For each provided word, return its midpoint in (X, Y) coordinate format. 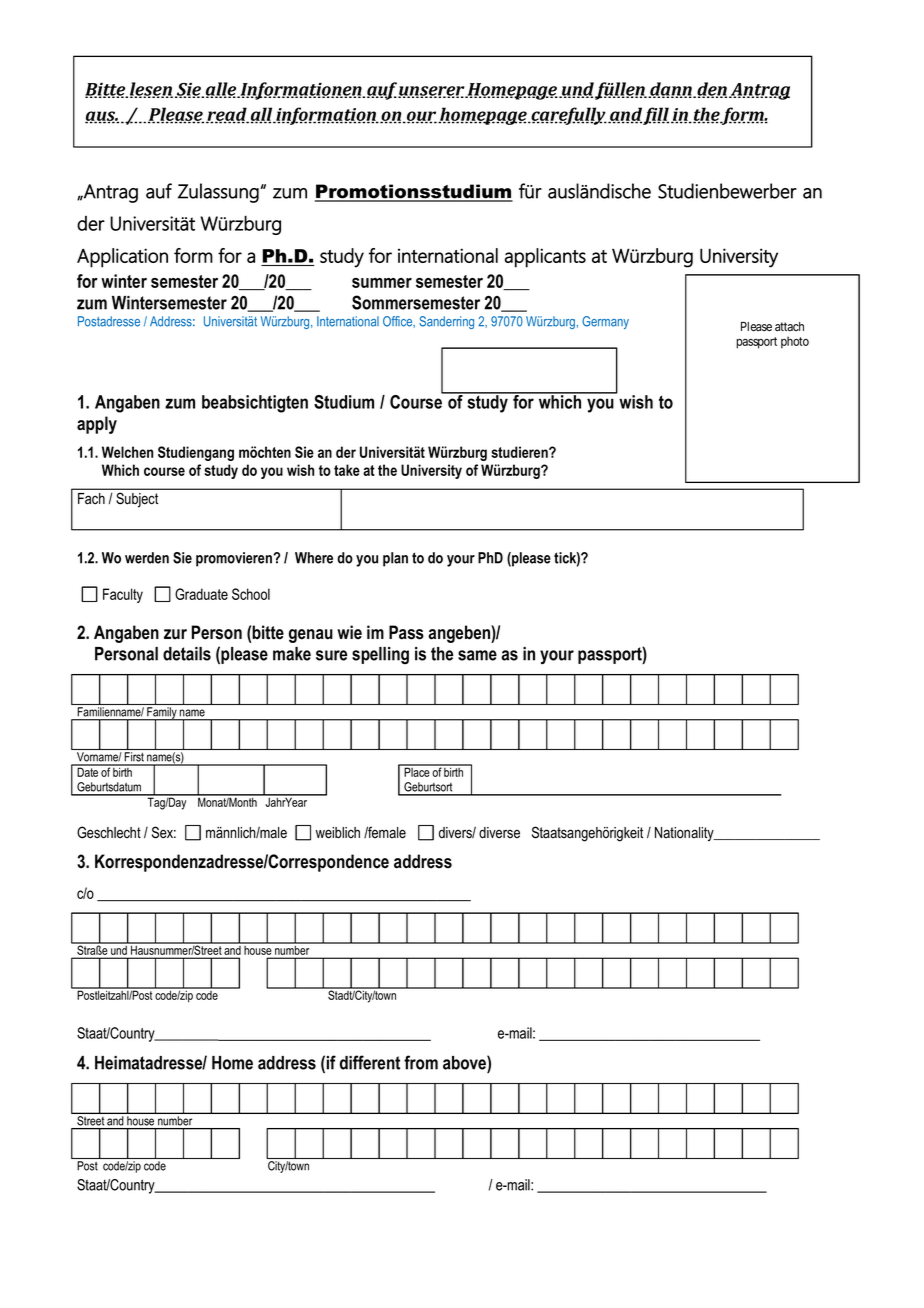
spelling (380, 655)
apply (97, 425)
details (187, 654)
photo (795, 342)
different (370, 1062)
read (227, 115)
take (347, 470)
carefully (568, 116)
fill (656, 116)
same (477, 655)
